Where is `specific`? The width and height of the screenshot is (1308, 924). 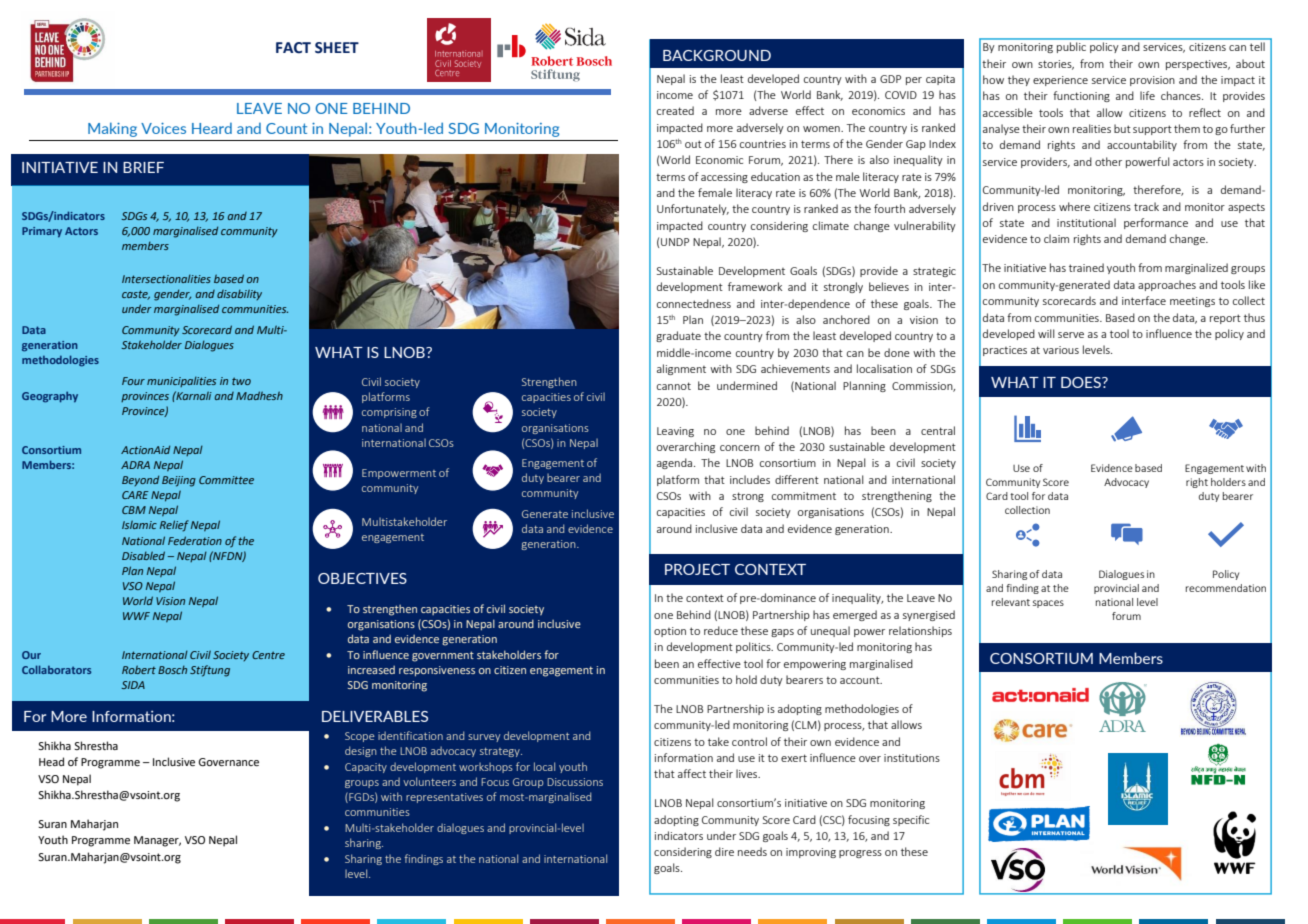 specific is located at coordinates (911, 820).
